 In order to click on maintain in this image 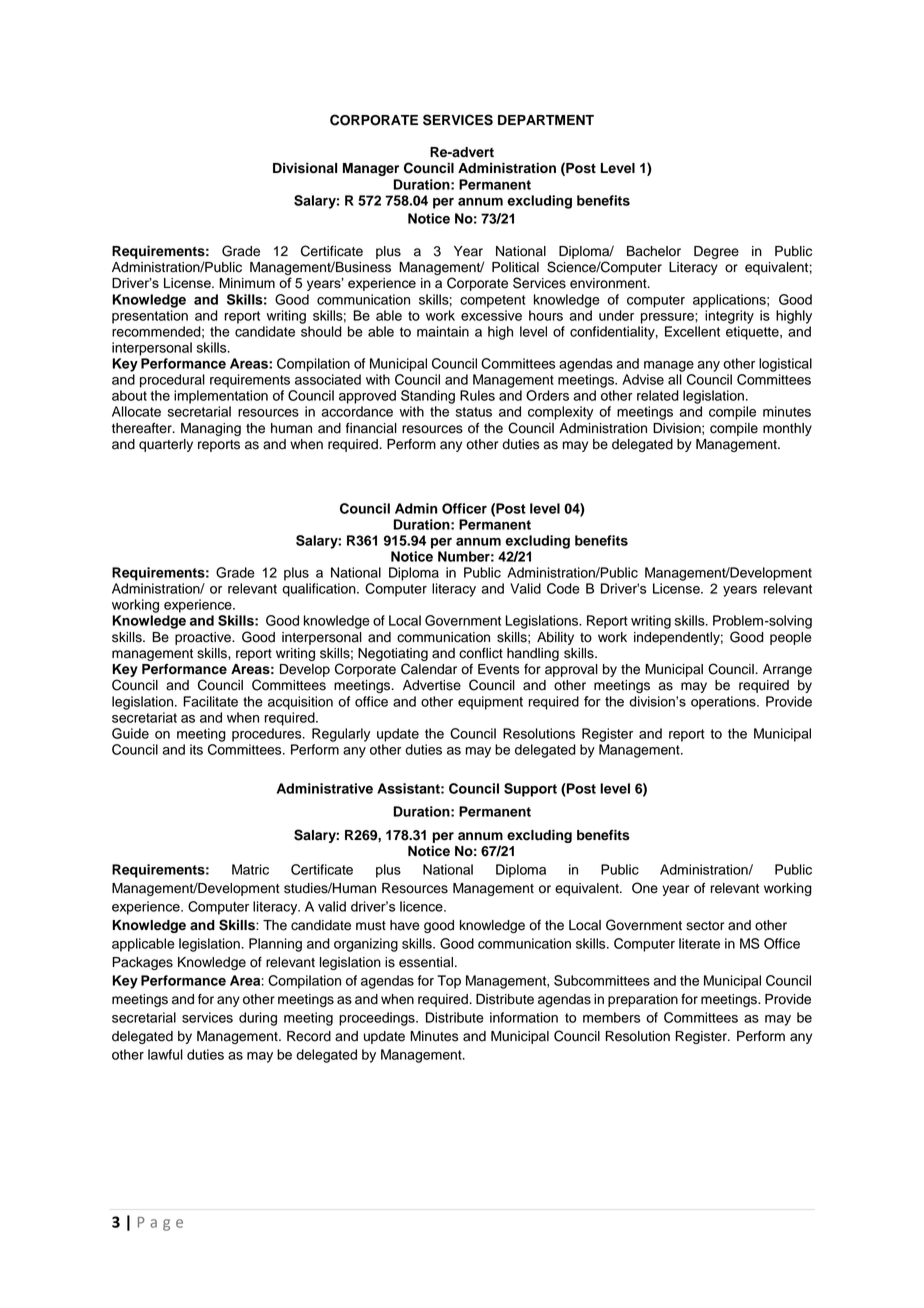, I will do `click(443, 331)`.
